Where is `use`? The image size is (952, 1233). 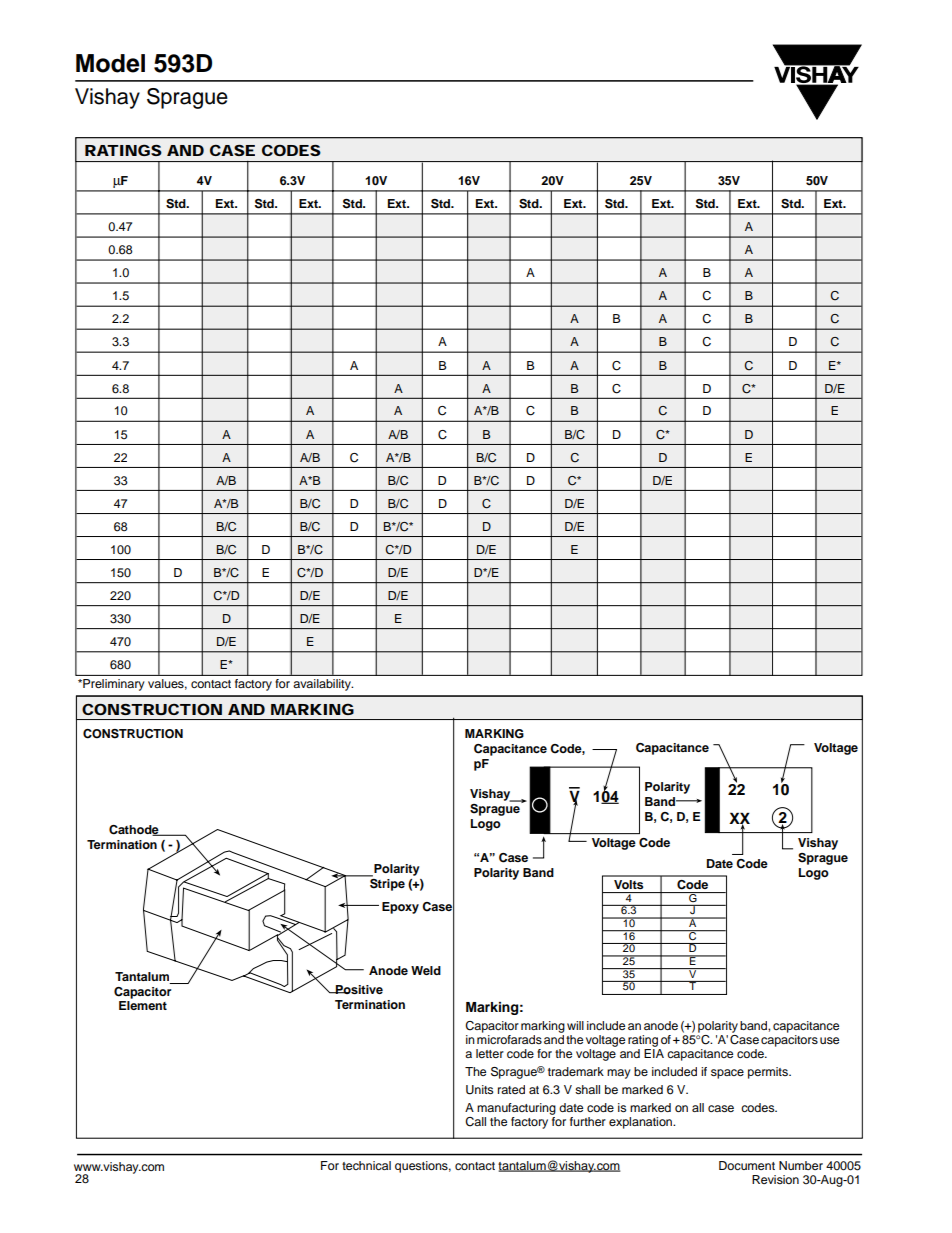 use is located at coordinates (829, 1040).
